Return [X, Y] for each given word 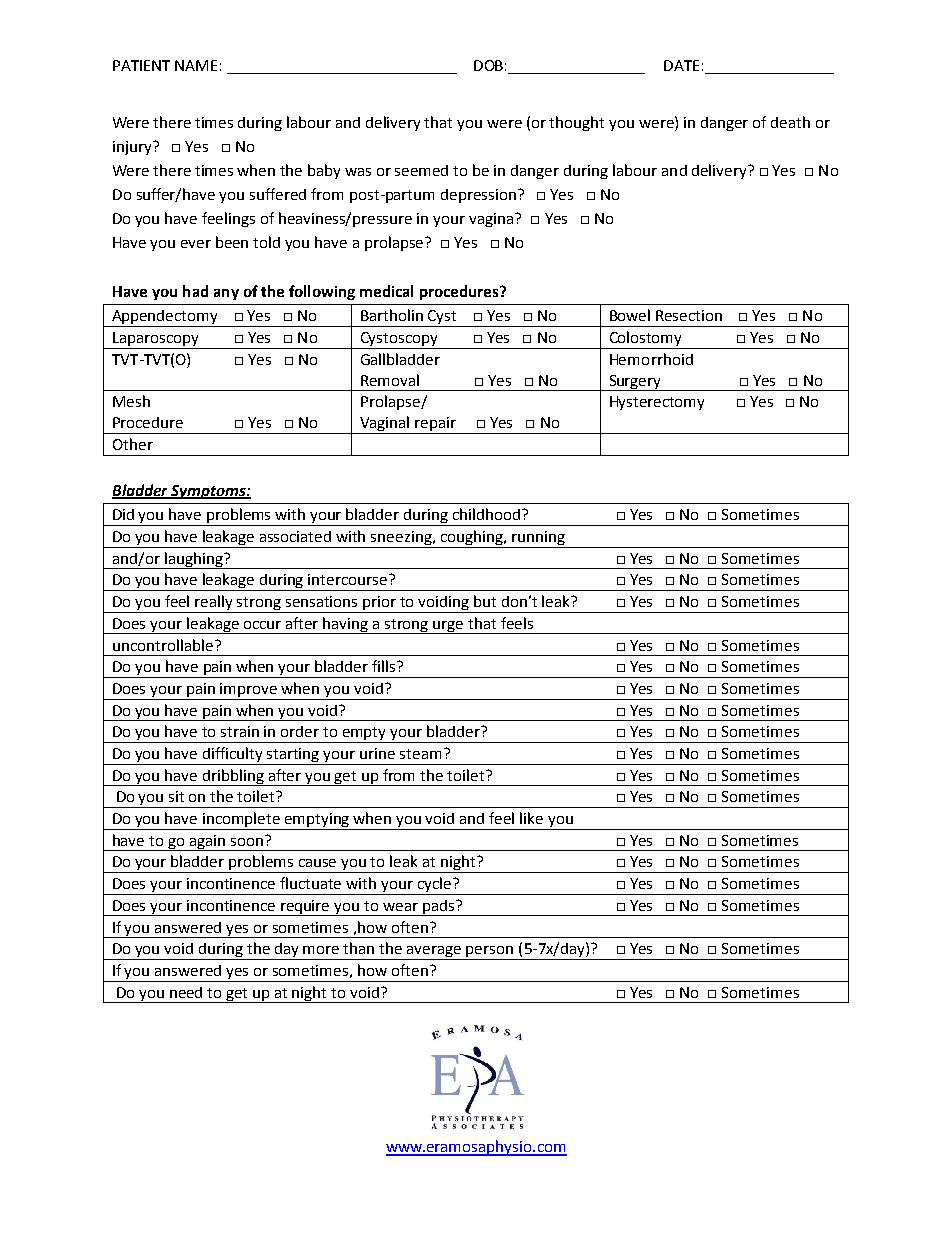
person [490, 953]
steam [420, 754]
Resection [689, 315]
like [531, 818]
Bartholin [392, 315]
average [435, 953]
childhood [488, 514]
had [195, 291]
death [790, 122]
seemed [421, 170]
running [538, 539]
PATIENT [141, 65]
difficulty [232, 754]
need [186, 992]
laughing [194, 560]
